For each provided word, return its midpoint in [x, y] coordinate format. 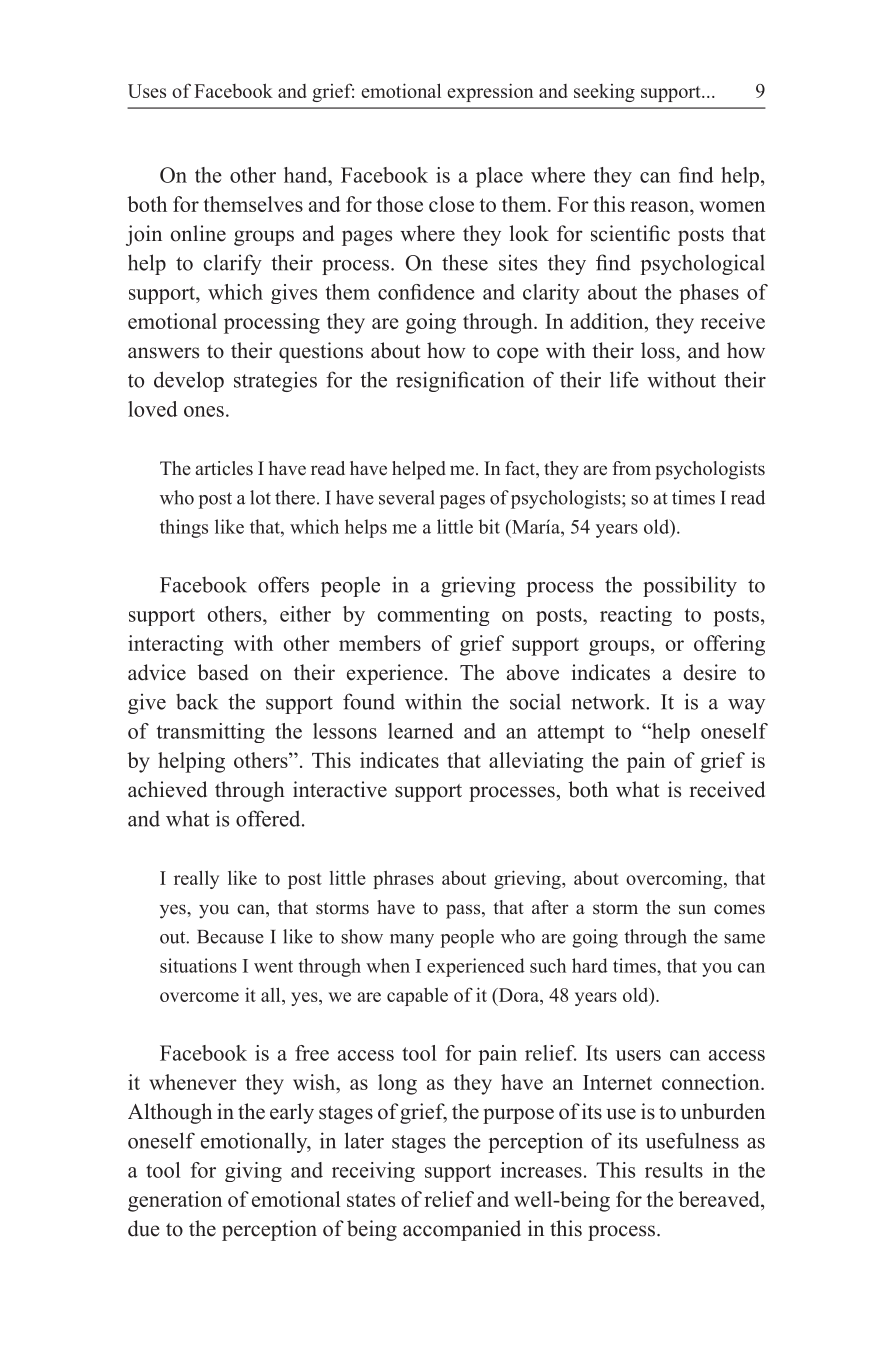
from [631, 468]
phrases [403, 879]
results [674, 1170]
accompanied [462, 1230]
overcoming [675, 879]
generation [175, 1201]
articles [224, 468]
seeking [604, 93]
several [407, 497]
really [196, 879]
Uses [147, 91]
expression [490, 92]
